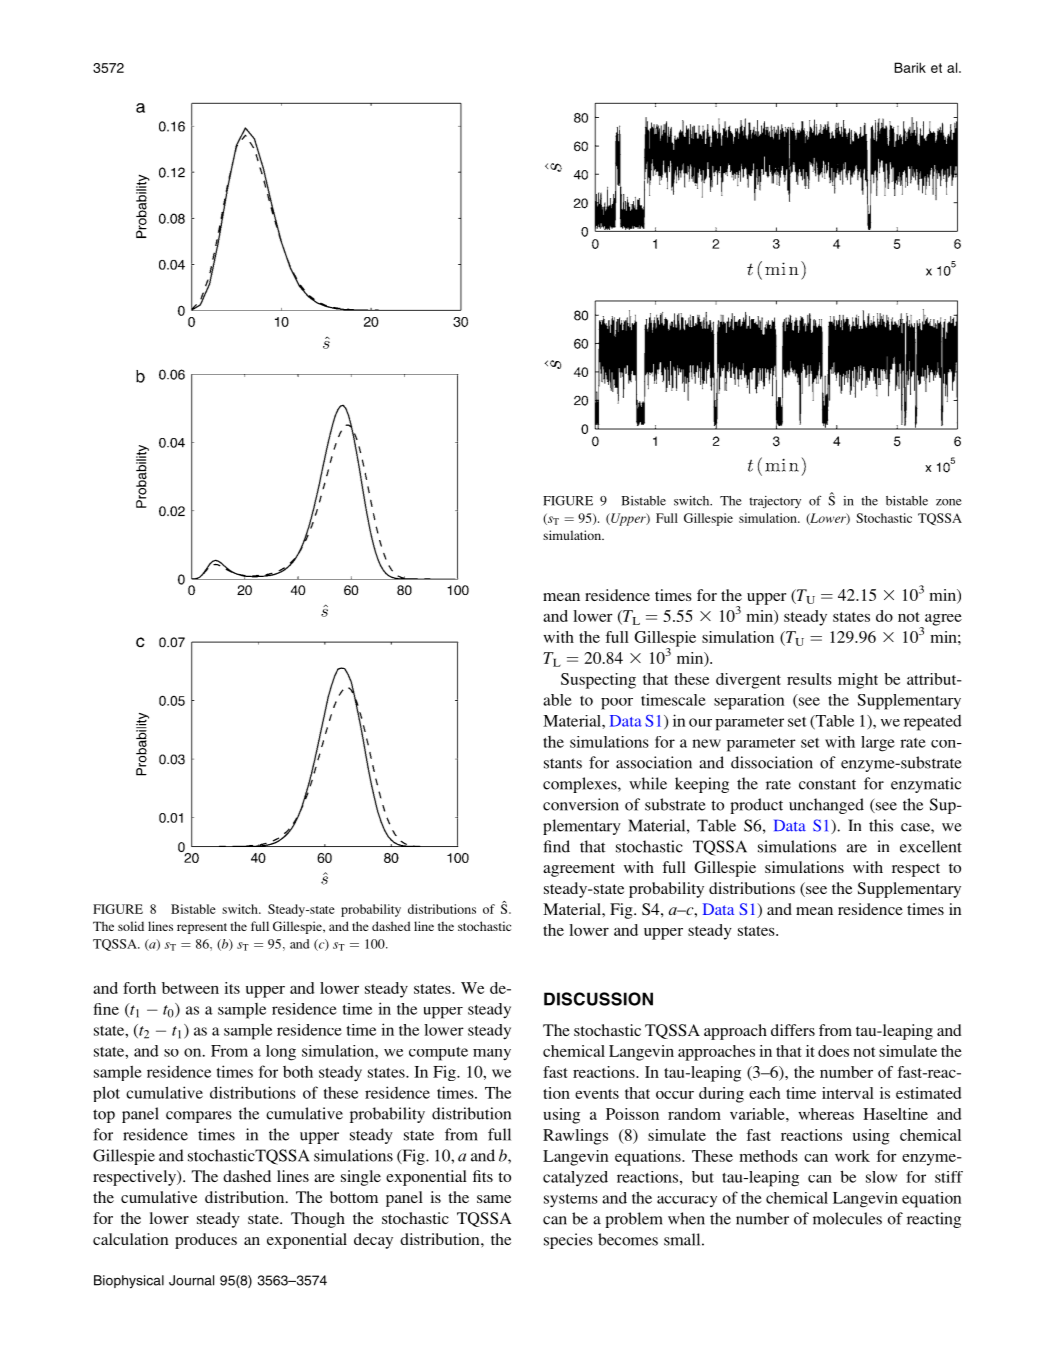 The image size is (1056, 1371). What do you see at coordinates (598, 681) in the screenshot?
I see `Suspecting` at bounding box center [598, 681].
